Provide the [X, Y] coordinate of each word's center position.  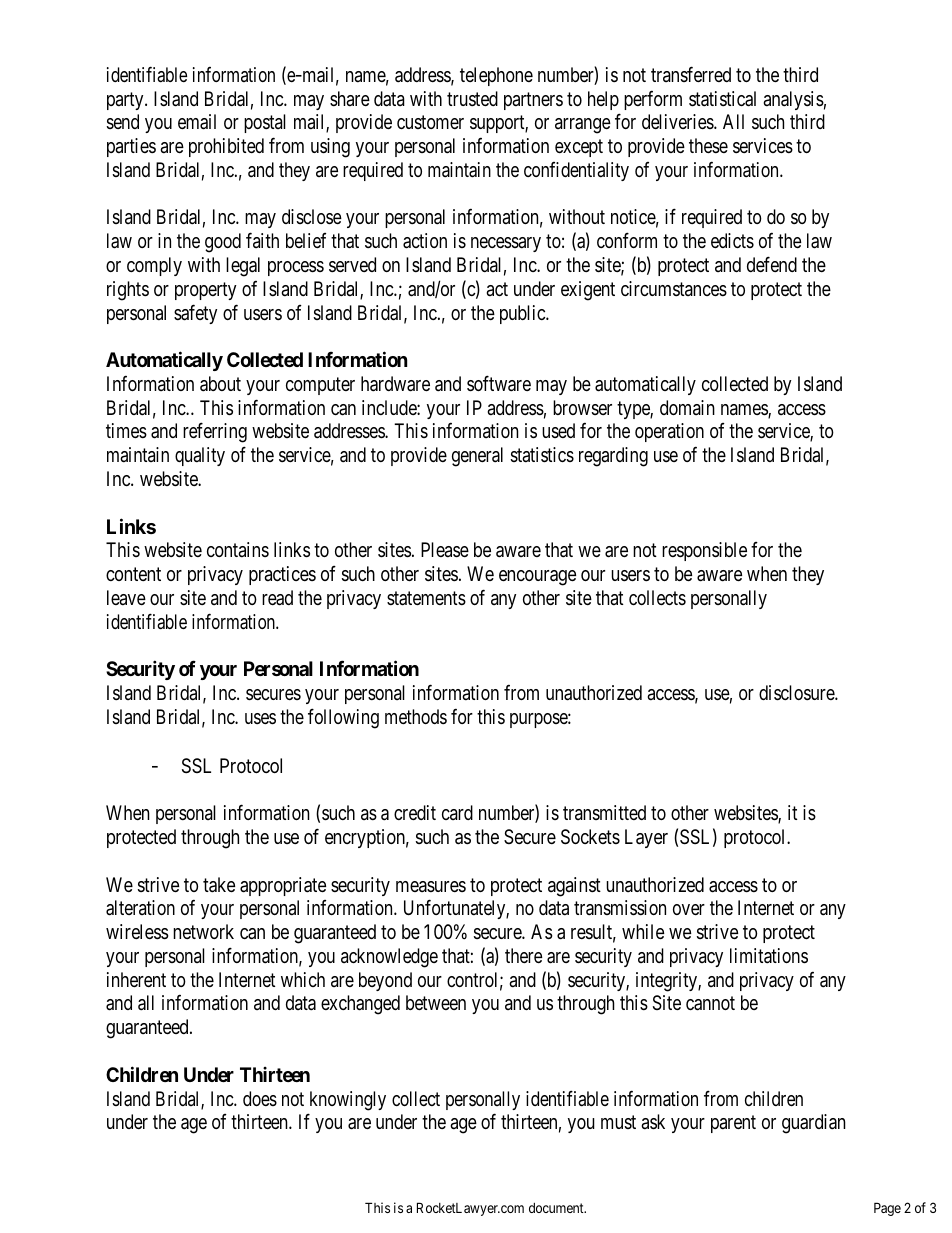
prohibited [226, 147]
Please [445, 550]
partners [533, 101]
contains [238, 549]
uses [260, 719]
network [203, 931]
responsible [704, 551]
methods [416, 716]
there [524, 955]
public [523, 314]
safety [195, 314]
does [260, 1098]
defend [772, 264]
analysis [793, 100]
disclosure [797, 693]
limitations [769, 956]
